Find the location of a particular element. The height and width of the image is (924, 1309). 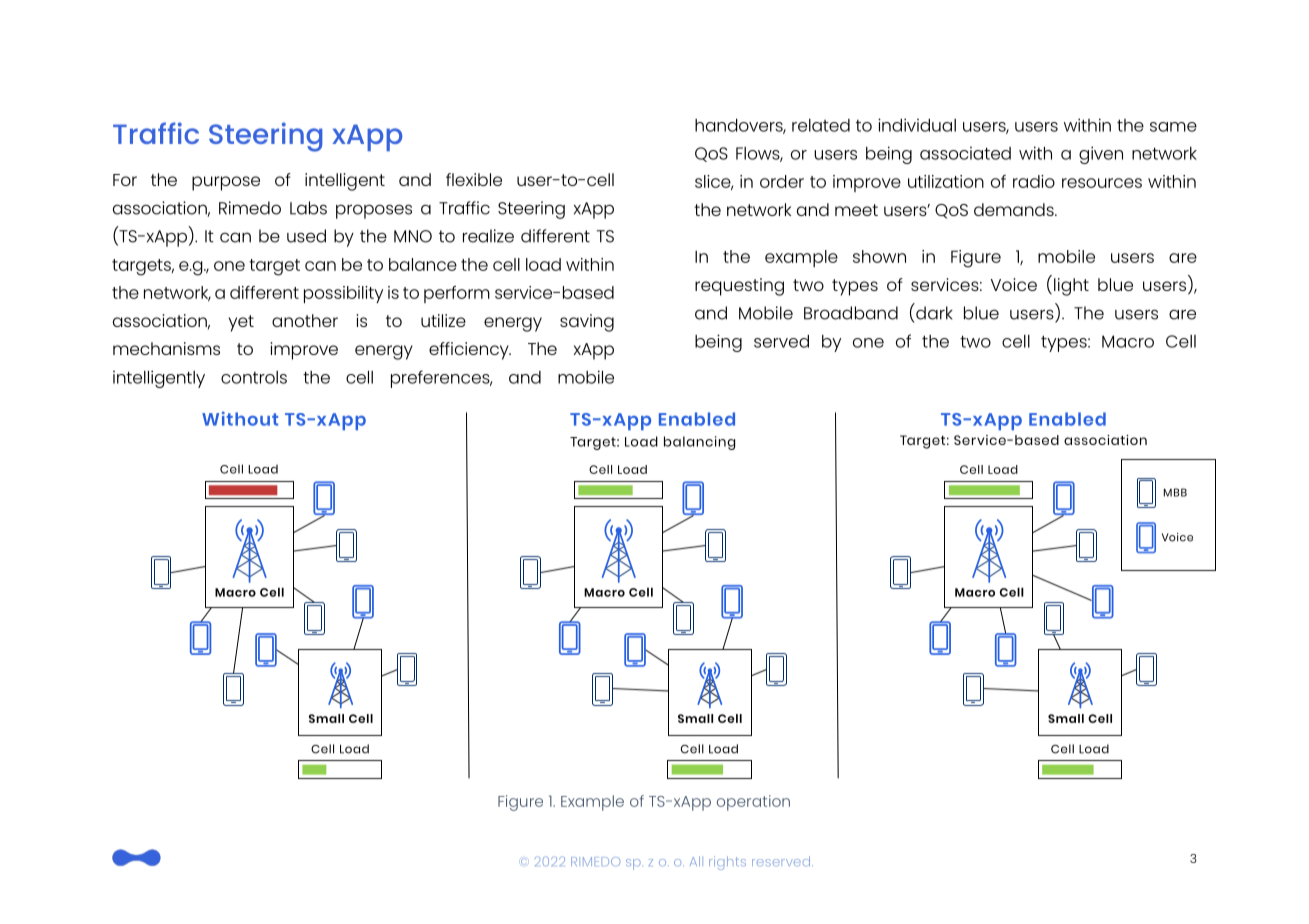

Macro is located at coordinates (1128, 341).
